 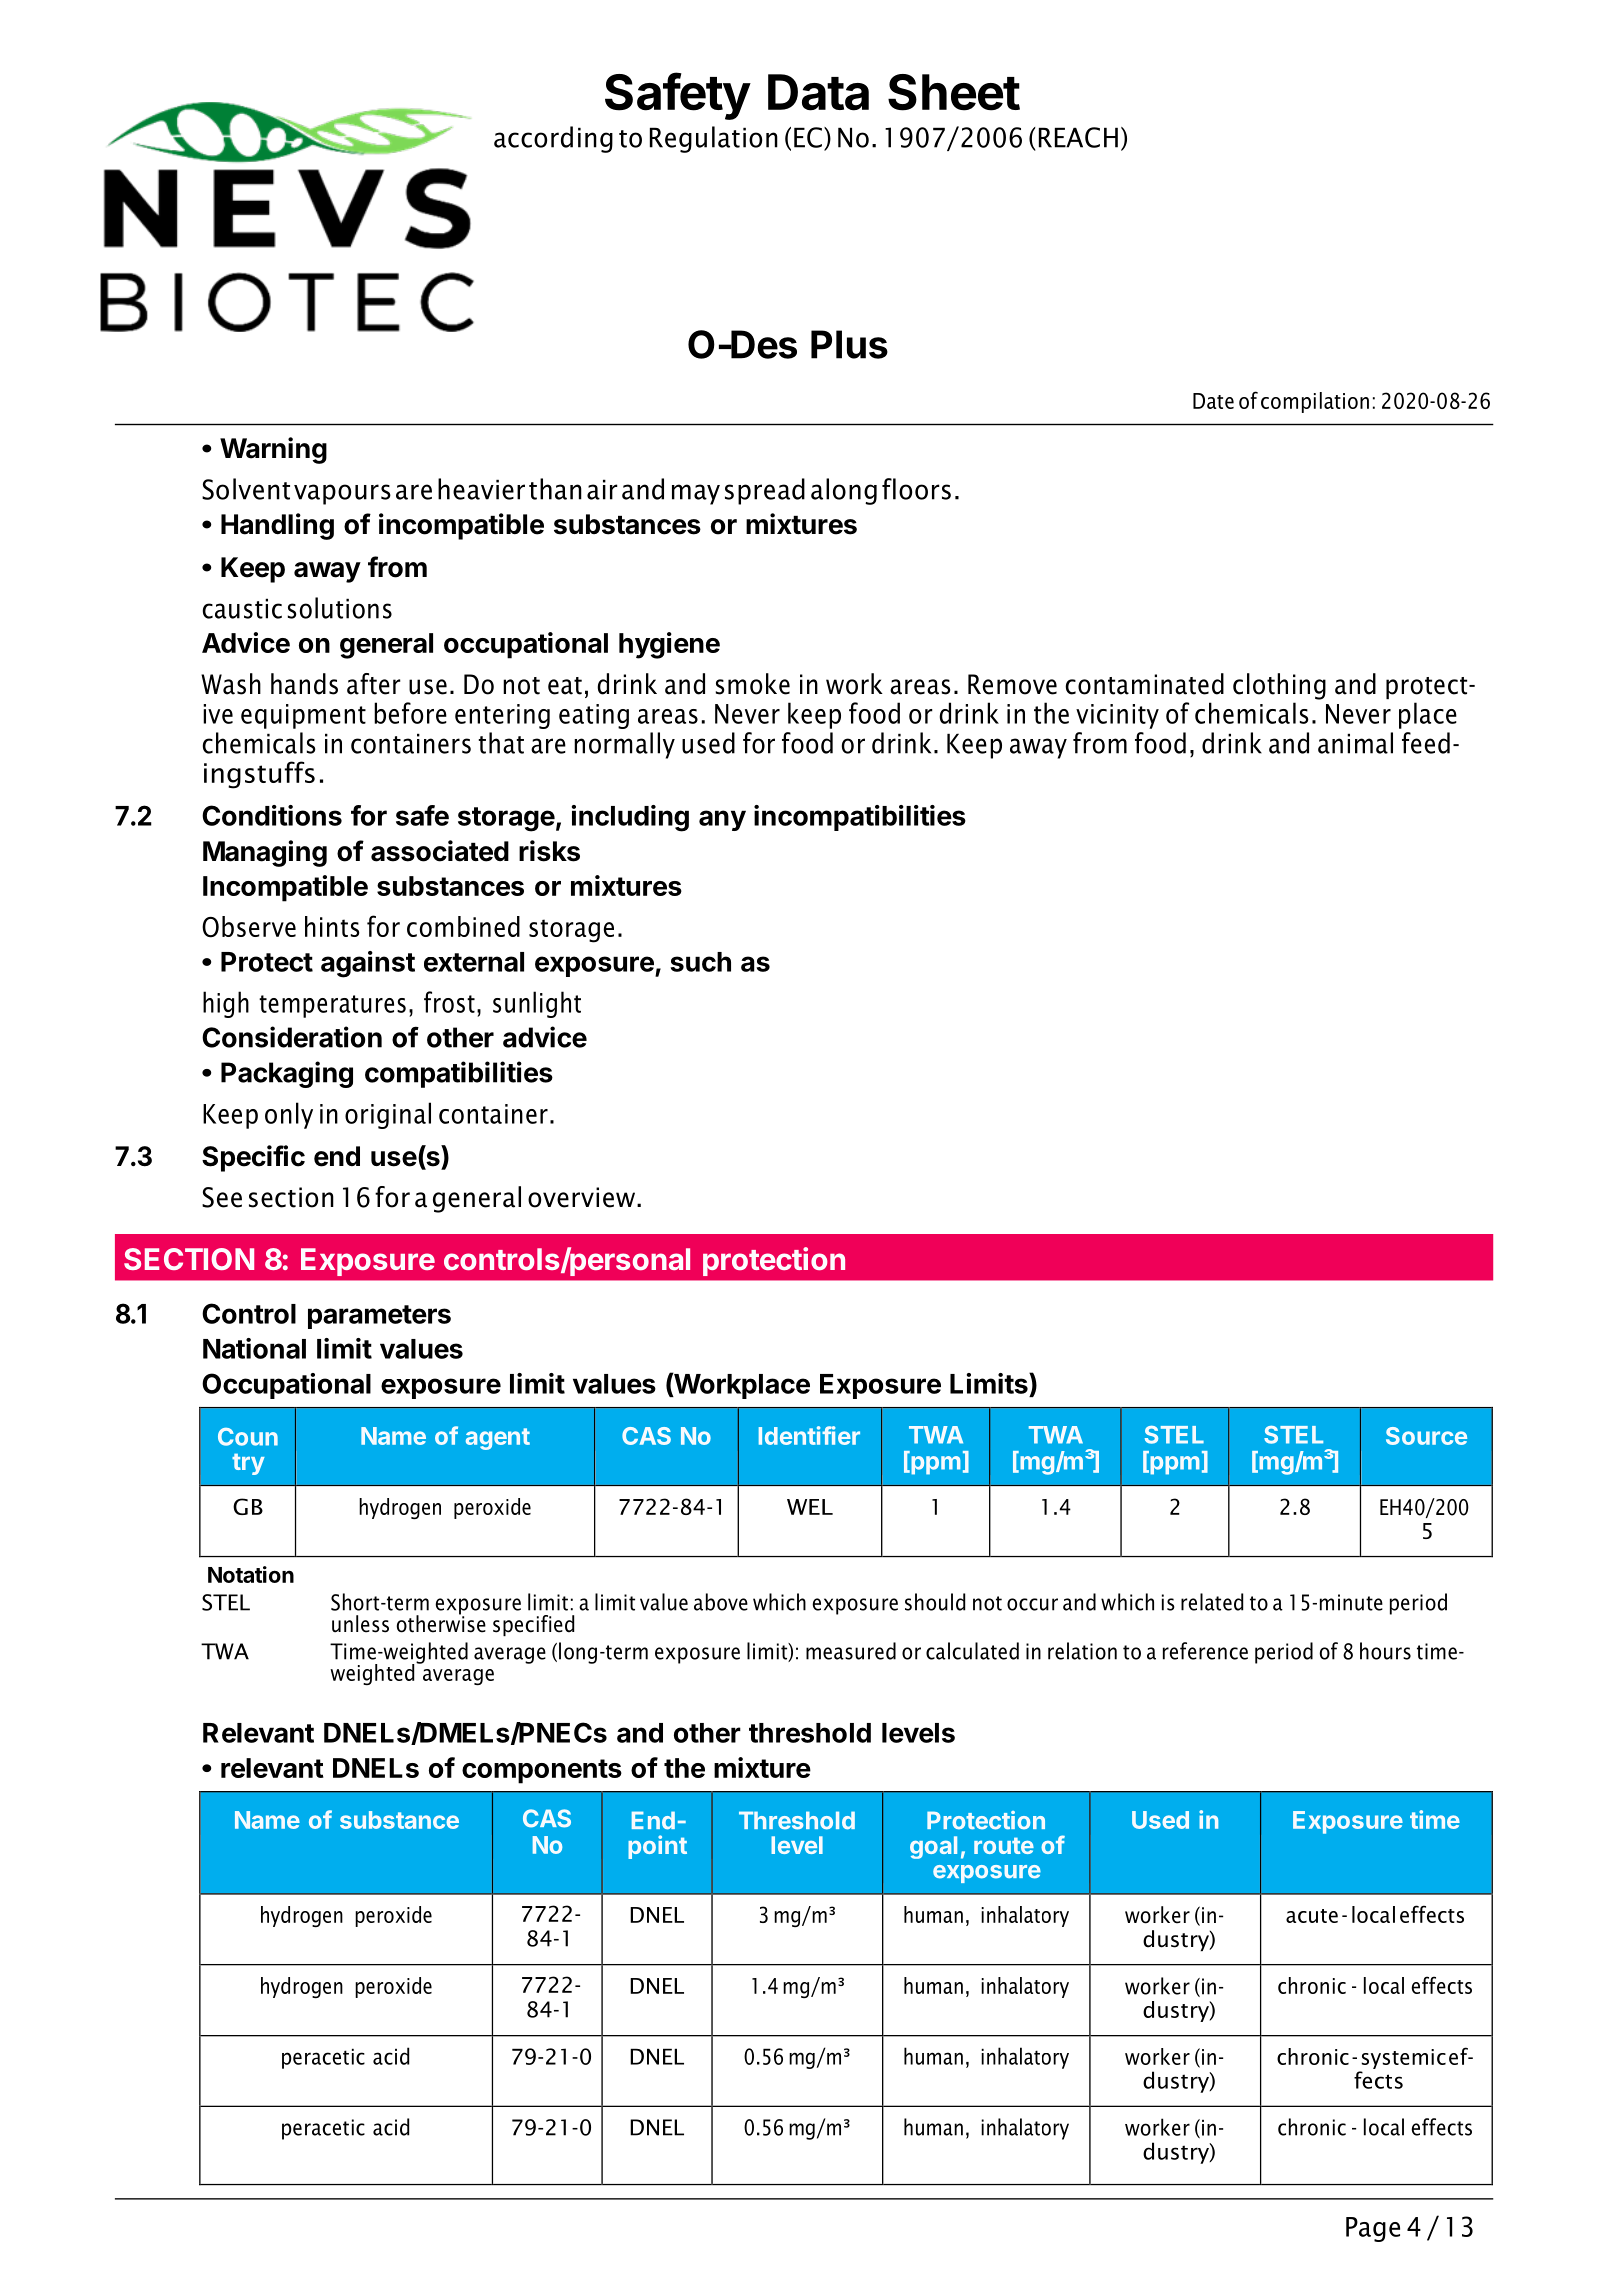 What do you see at coordinates (933, 1847) in the screenshot?
I see `goal` at bounding box center [933, 1847].
